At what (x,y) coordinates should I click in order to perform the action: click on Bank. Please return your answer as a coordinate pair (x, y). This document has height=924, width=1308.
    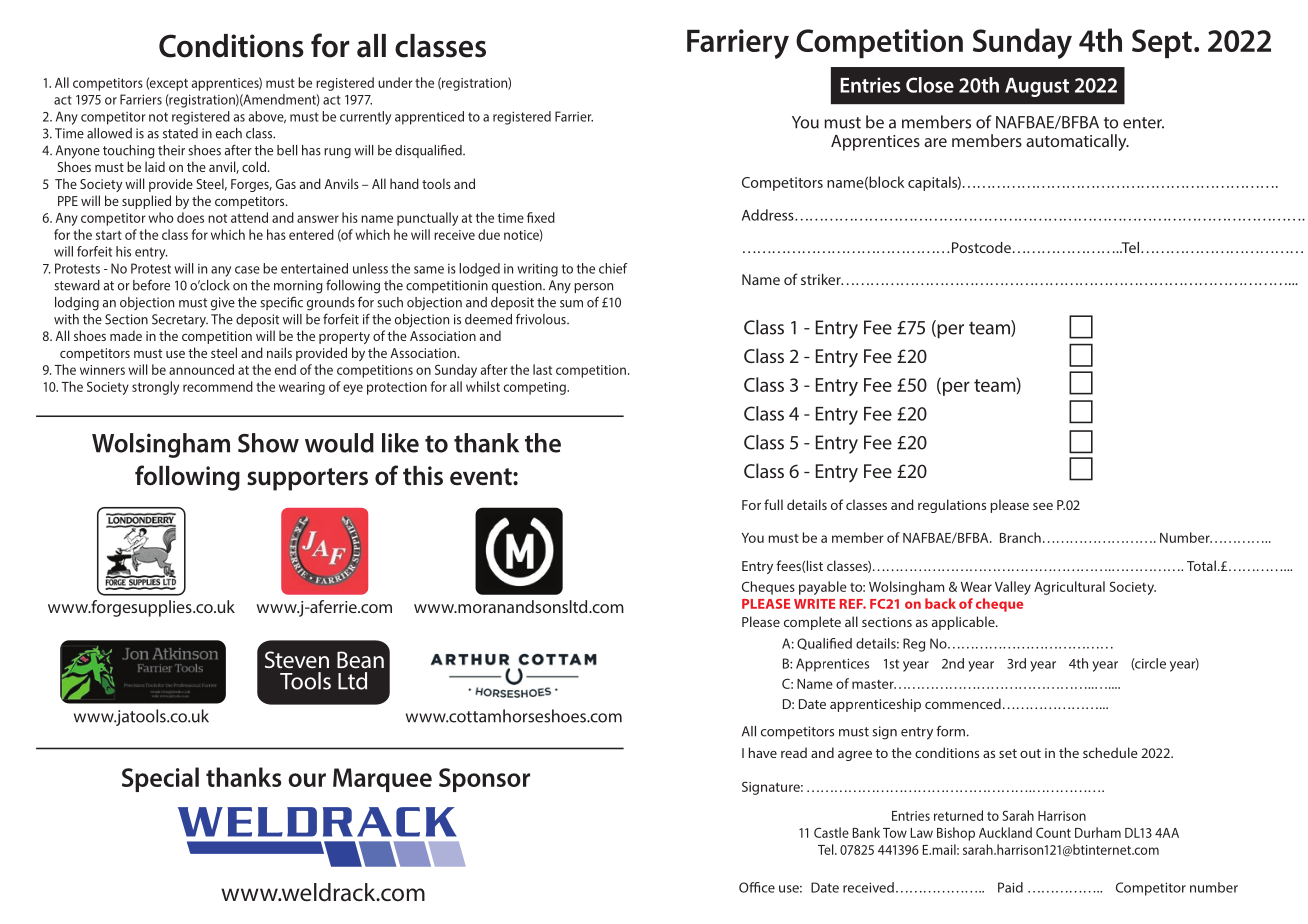
    Looking at the image, I should click on (866, 832).
